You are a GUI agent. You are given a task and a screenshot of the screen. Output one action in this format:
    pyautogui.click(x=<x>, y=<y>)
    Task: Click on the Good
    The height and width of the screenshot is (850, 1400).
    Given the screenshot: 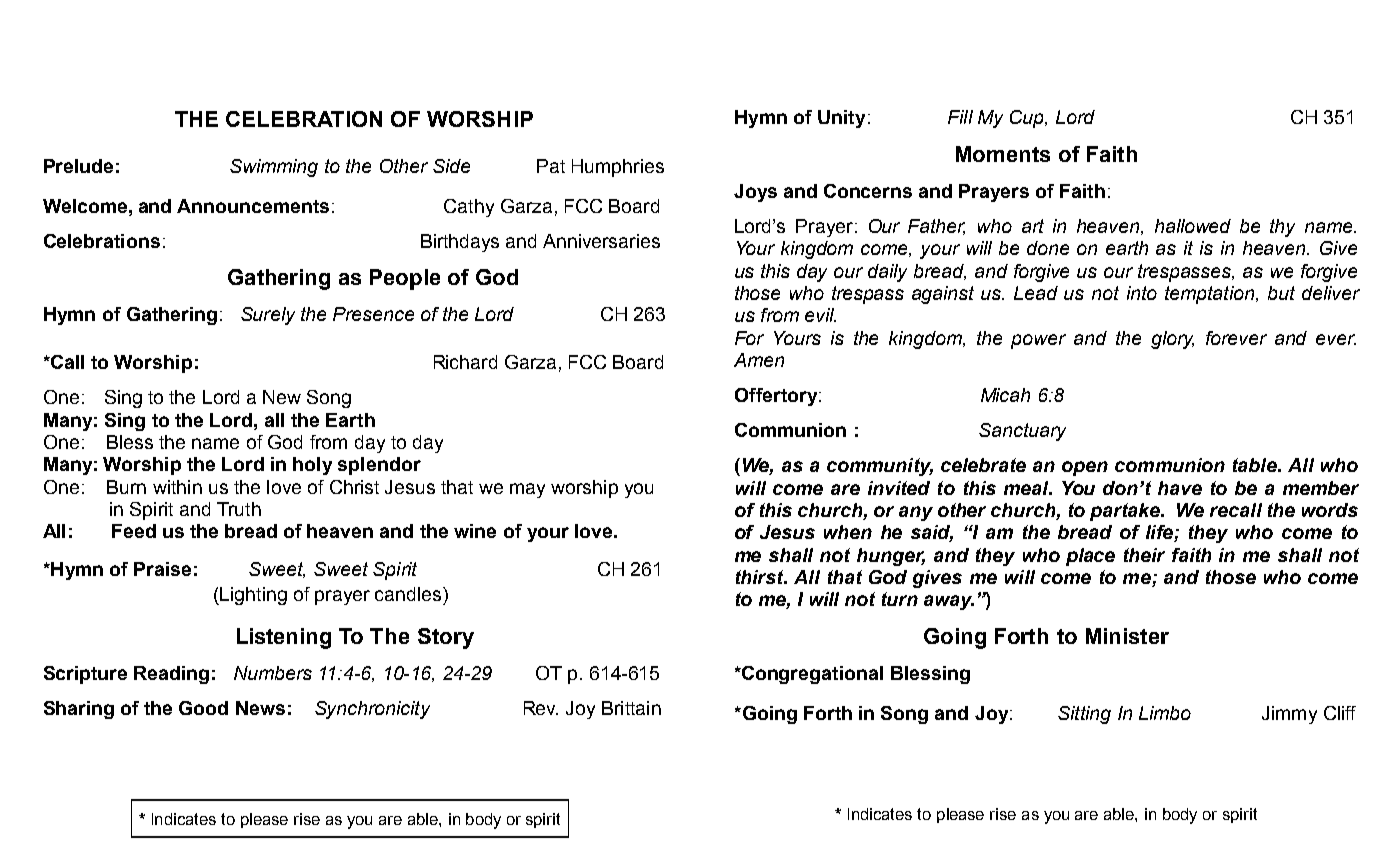 What is the action you would take?
    pyautogui.click(x=203, y=708)
